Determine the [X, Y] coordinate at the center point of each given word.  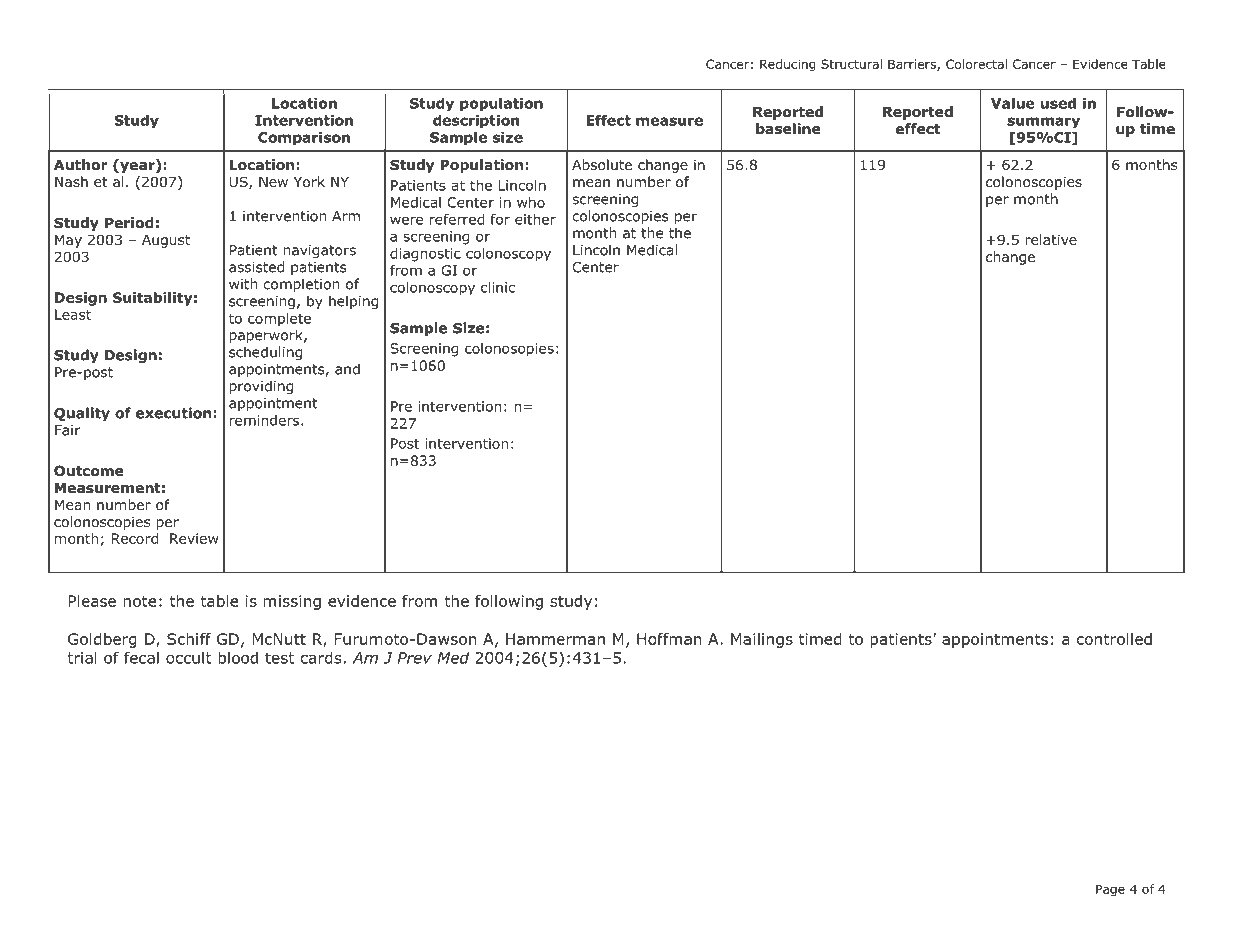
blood [238, 657]
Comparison [304, 138]
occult [189, 657]
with [243, 284]
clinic [498, 287]
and [347, 369]
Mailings [762, 640]
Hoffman [669, 639]
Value [1013, 103]
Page [1110, 890]
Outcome [88, 471]
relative [1051, 239]
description [476, 121]
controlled [1114, 639]
